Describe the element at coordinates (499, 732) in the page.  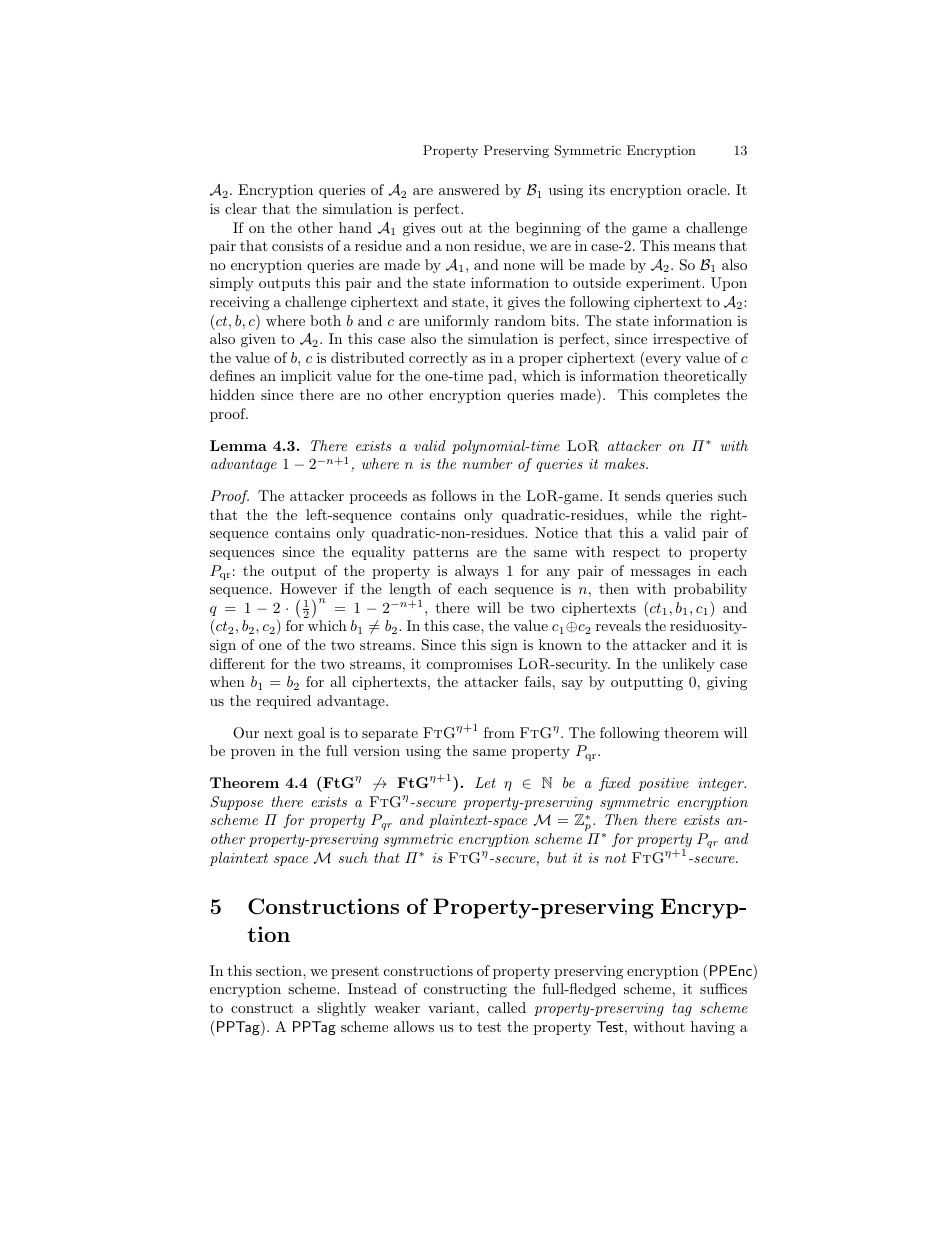
I see `from` at that location.
